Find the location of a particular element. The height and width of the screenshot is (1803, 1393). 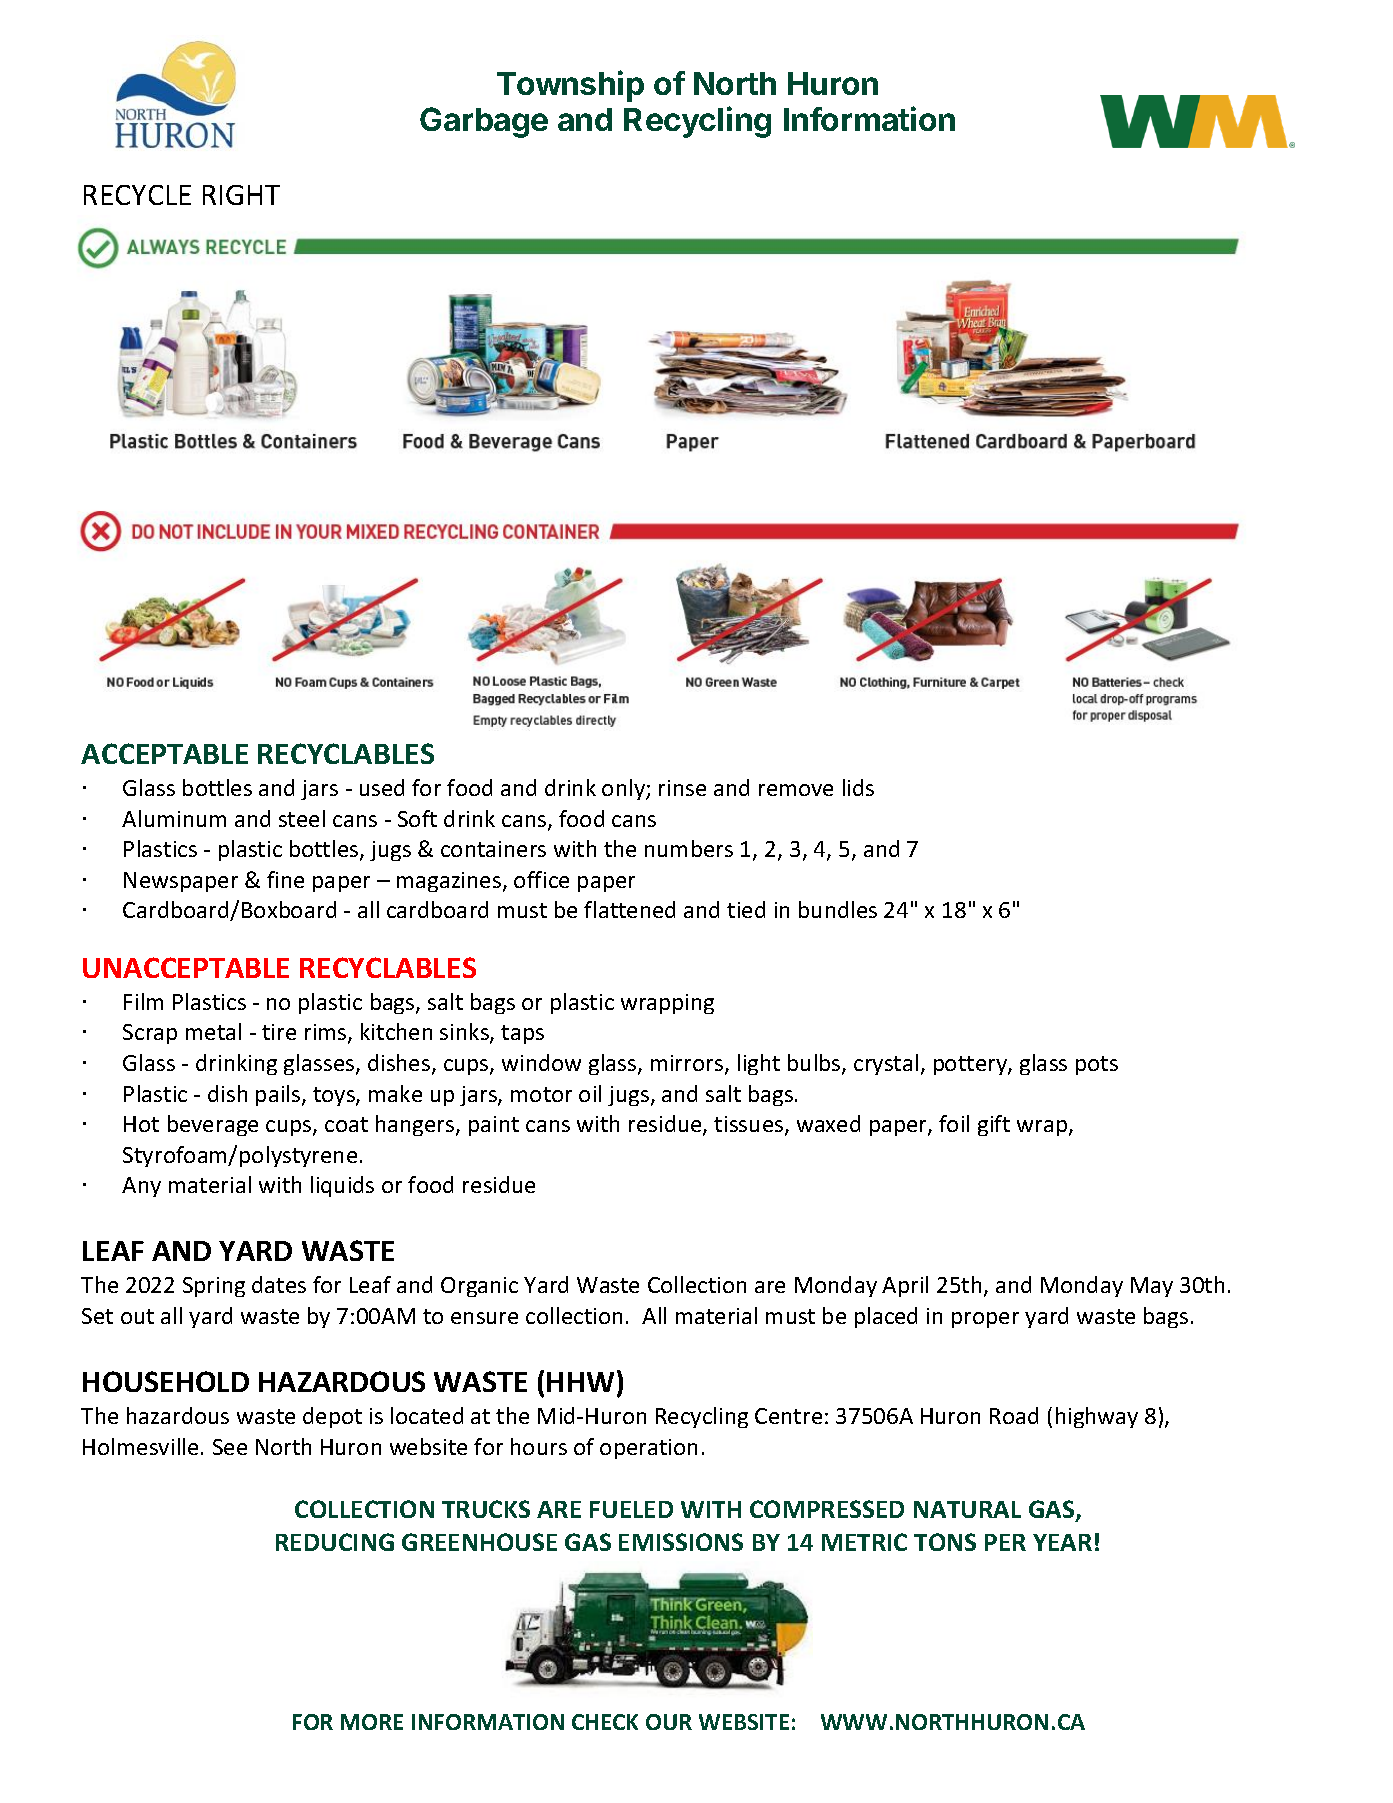

Township is located at coordinates (570, 86).
